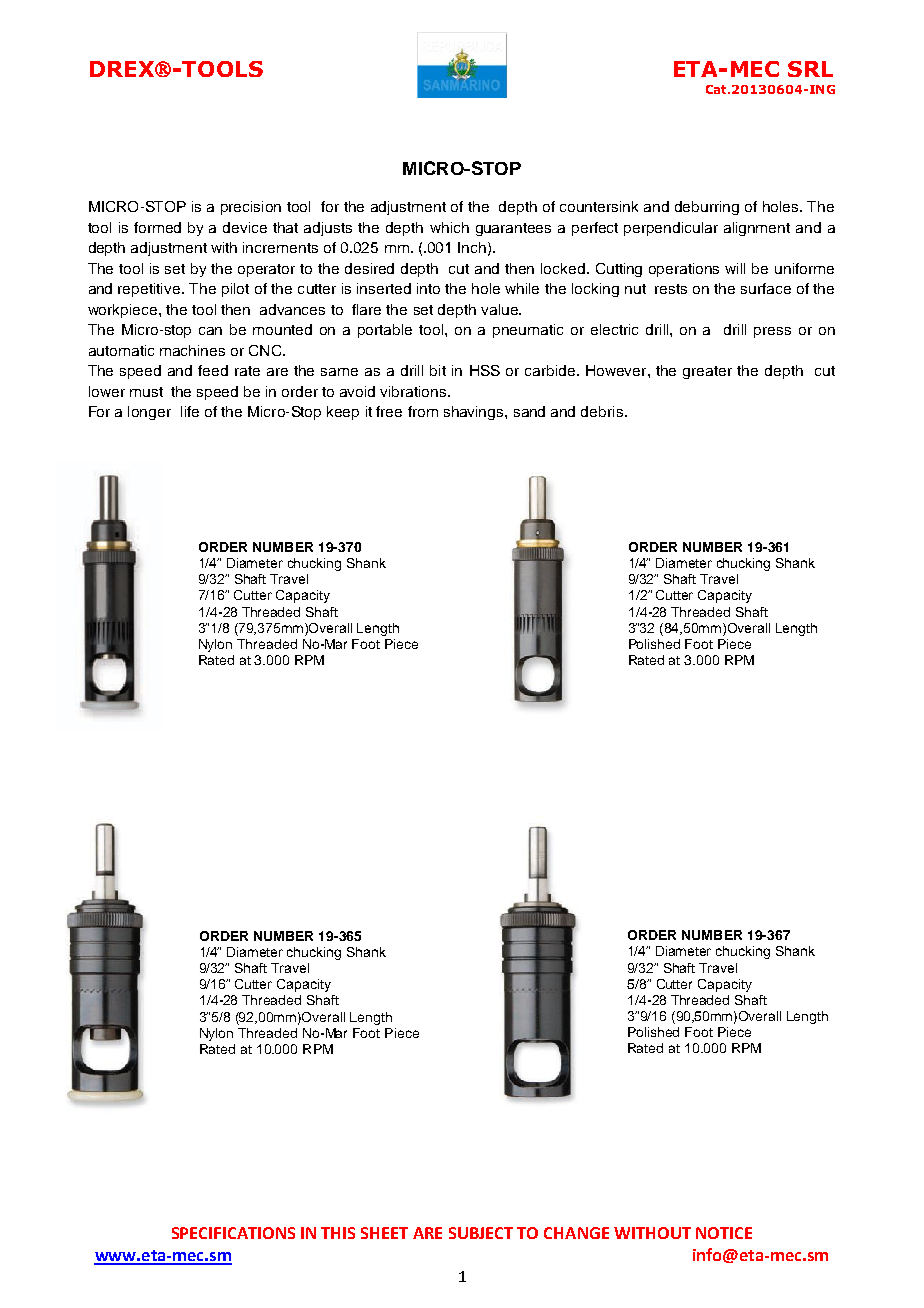 The width and height of the image is (924, 1308). What do you see at coordinates (481, 1233) in the image?
I see `SUBJECT` at bounding box center [481, 1233].
